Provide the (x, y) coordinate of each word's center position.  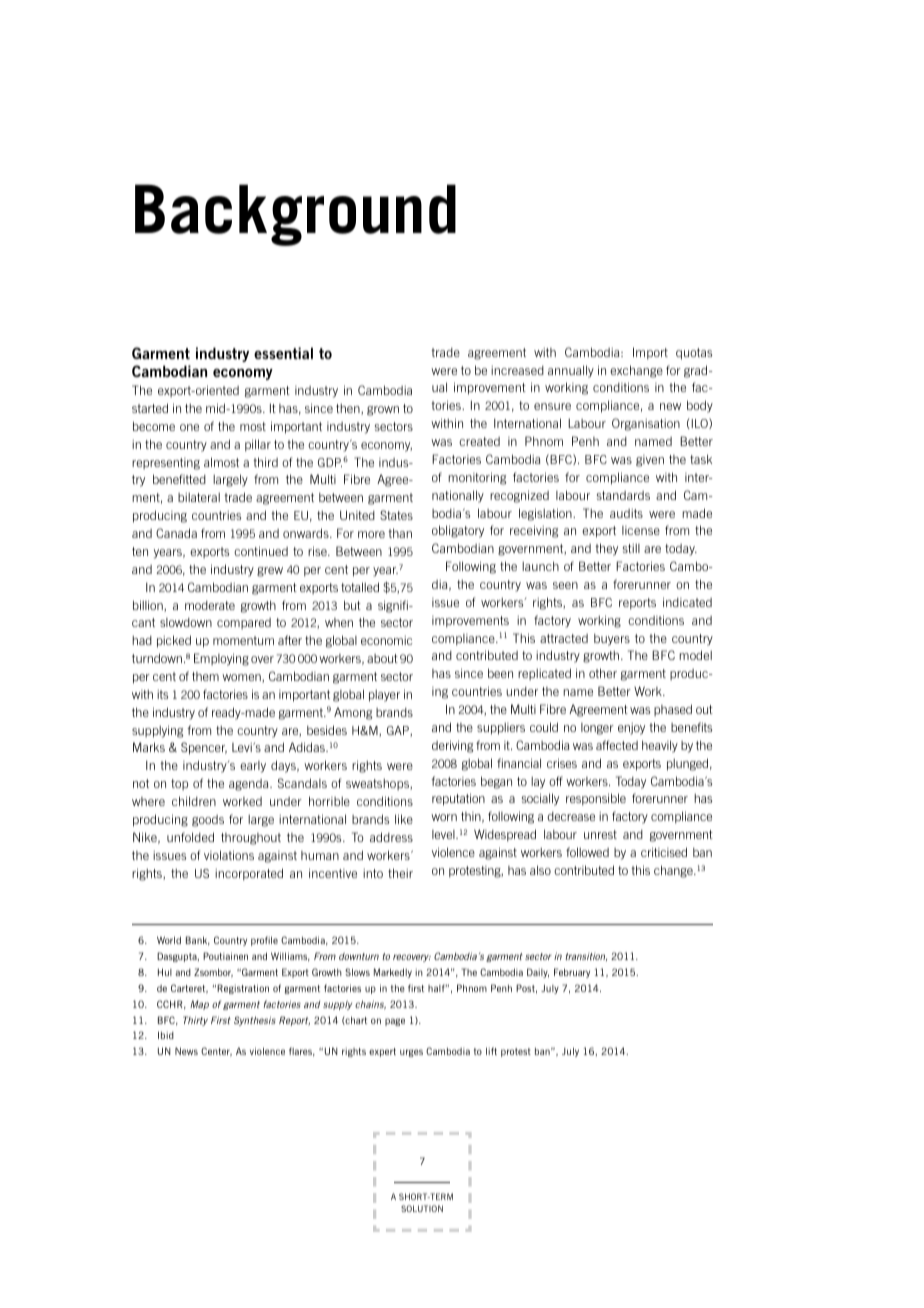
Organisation (646, 424)
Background (295, 215)
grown (383, 411)
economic (386, 640)
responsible (596, 799)
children (194, 801)
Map (199, 1005)
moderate (210, 605)
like (404, 819)
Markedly (393, 973)
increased (517, 370)
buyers (612, 640)
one (189, 427)
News (186, 1051)
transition (586, 957)
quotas (694, 354)
